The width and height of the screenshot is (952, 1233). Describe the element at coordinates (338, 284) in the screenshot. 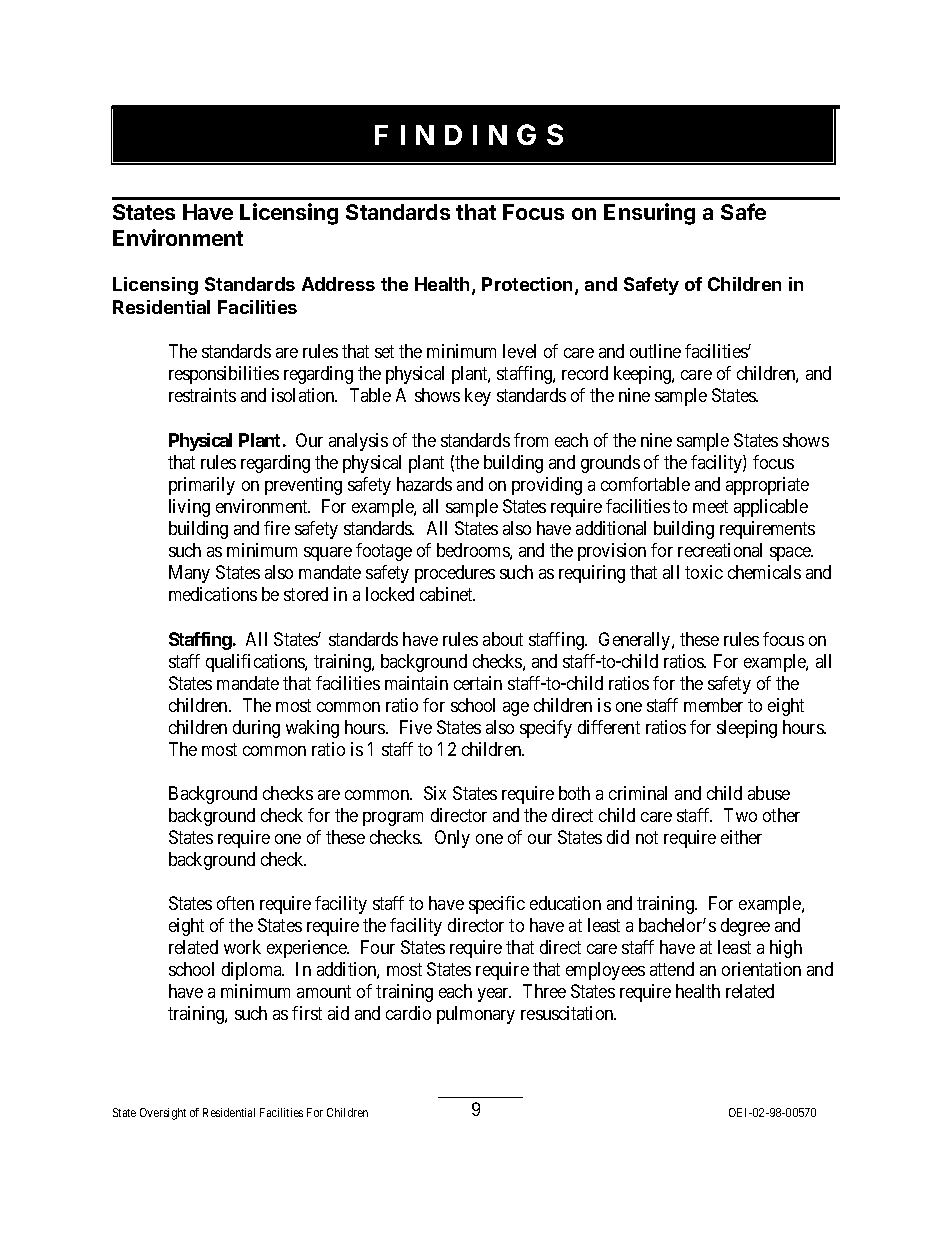

I see `Address` at that location.
